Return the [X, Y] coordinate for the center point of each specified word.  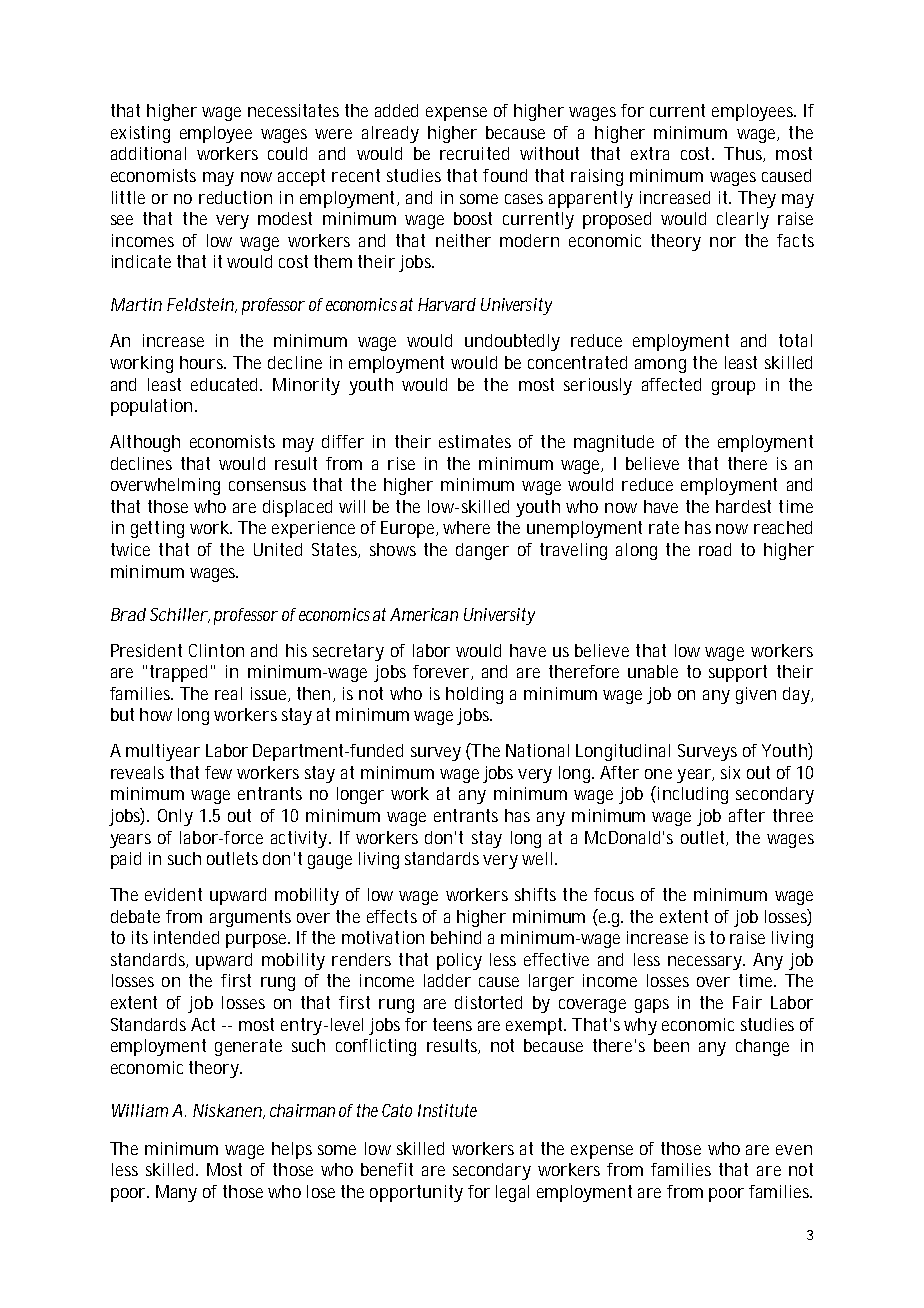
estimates [475, 441]
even [794, 1150]
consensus [267, 486]
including [691, 795]
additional [148, 153]
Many [176, 1193]
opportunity [416, 1193]
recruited [474, 153]
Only [175, 817]
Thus [744, 154]
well [537, 858]
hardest [743, 506]
